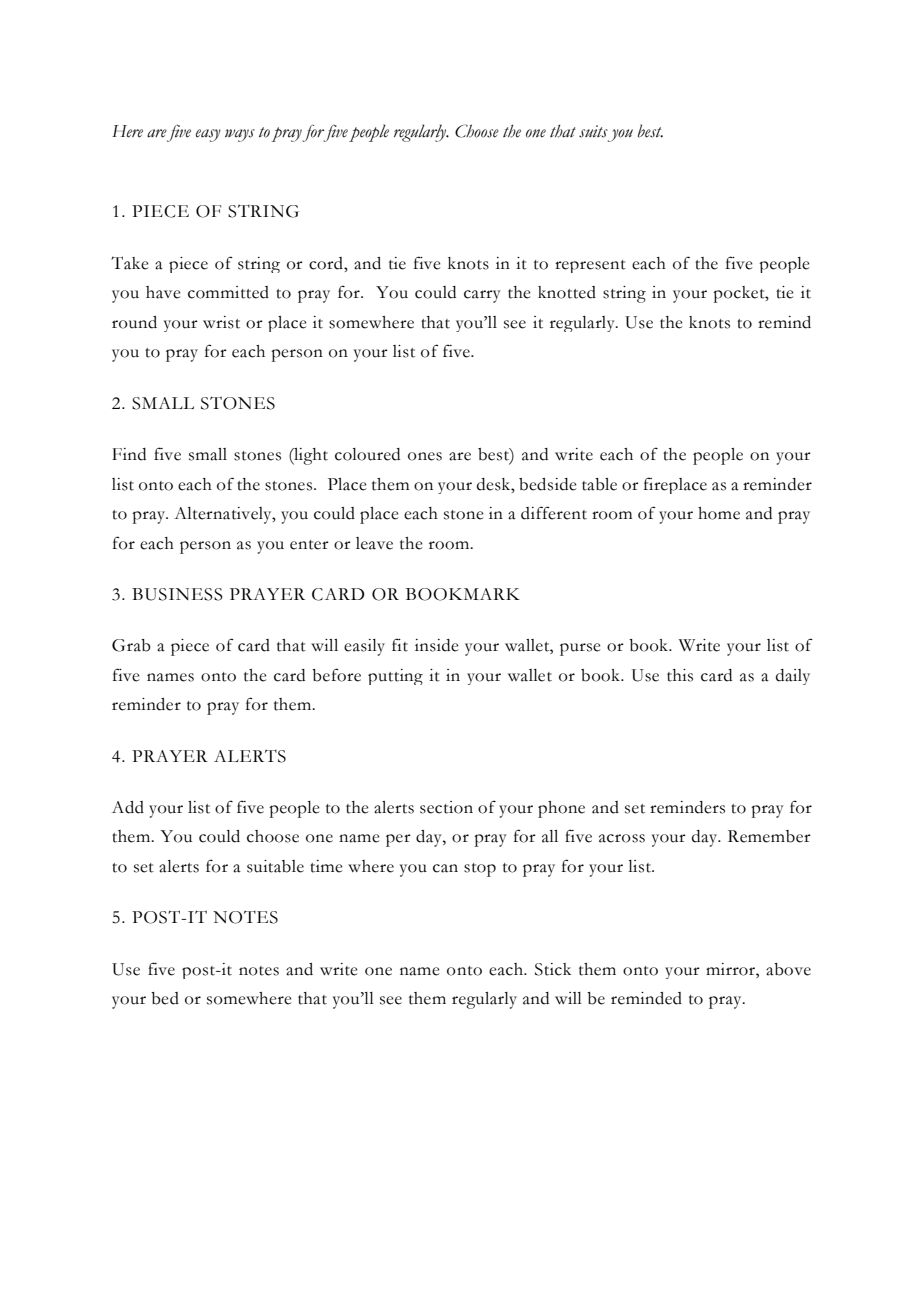 This screenshot has height=1309, width=924. I want to click on represent, so click(590, 266).
